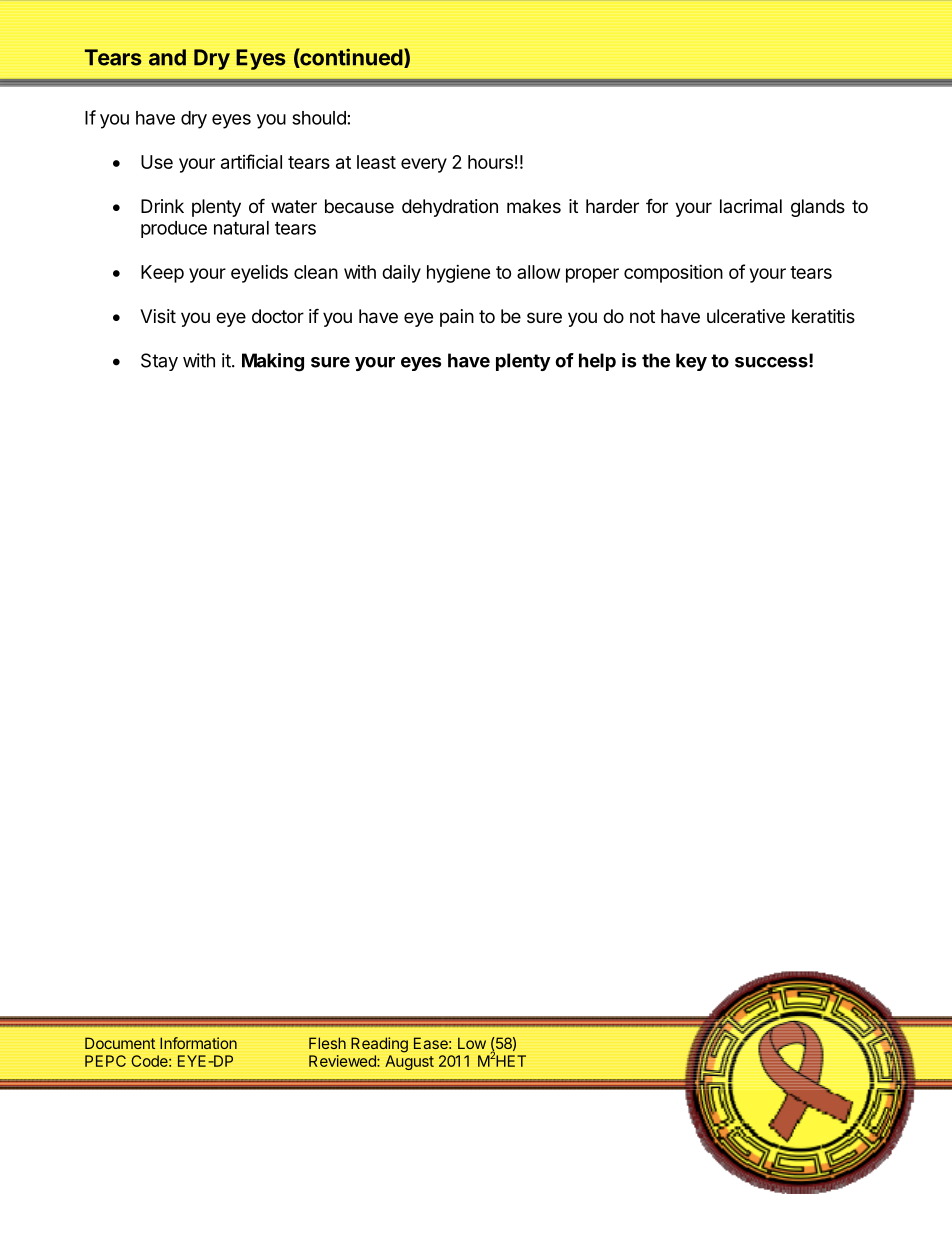 The height and width of the image is (1233, 952). What do you see at coordinates (490, 162) in the image?
I see `hours` at bounding box center [490, 162].
